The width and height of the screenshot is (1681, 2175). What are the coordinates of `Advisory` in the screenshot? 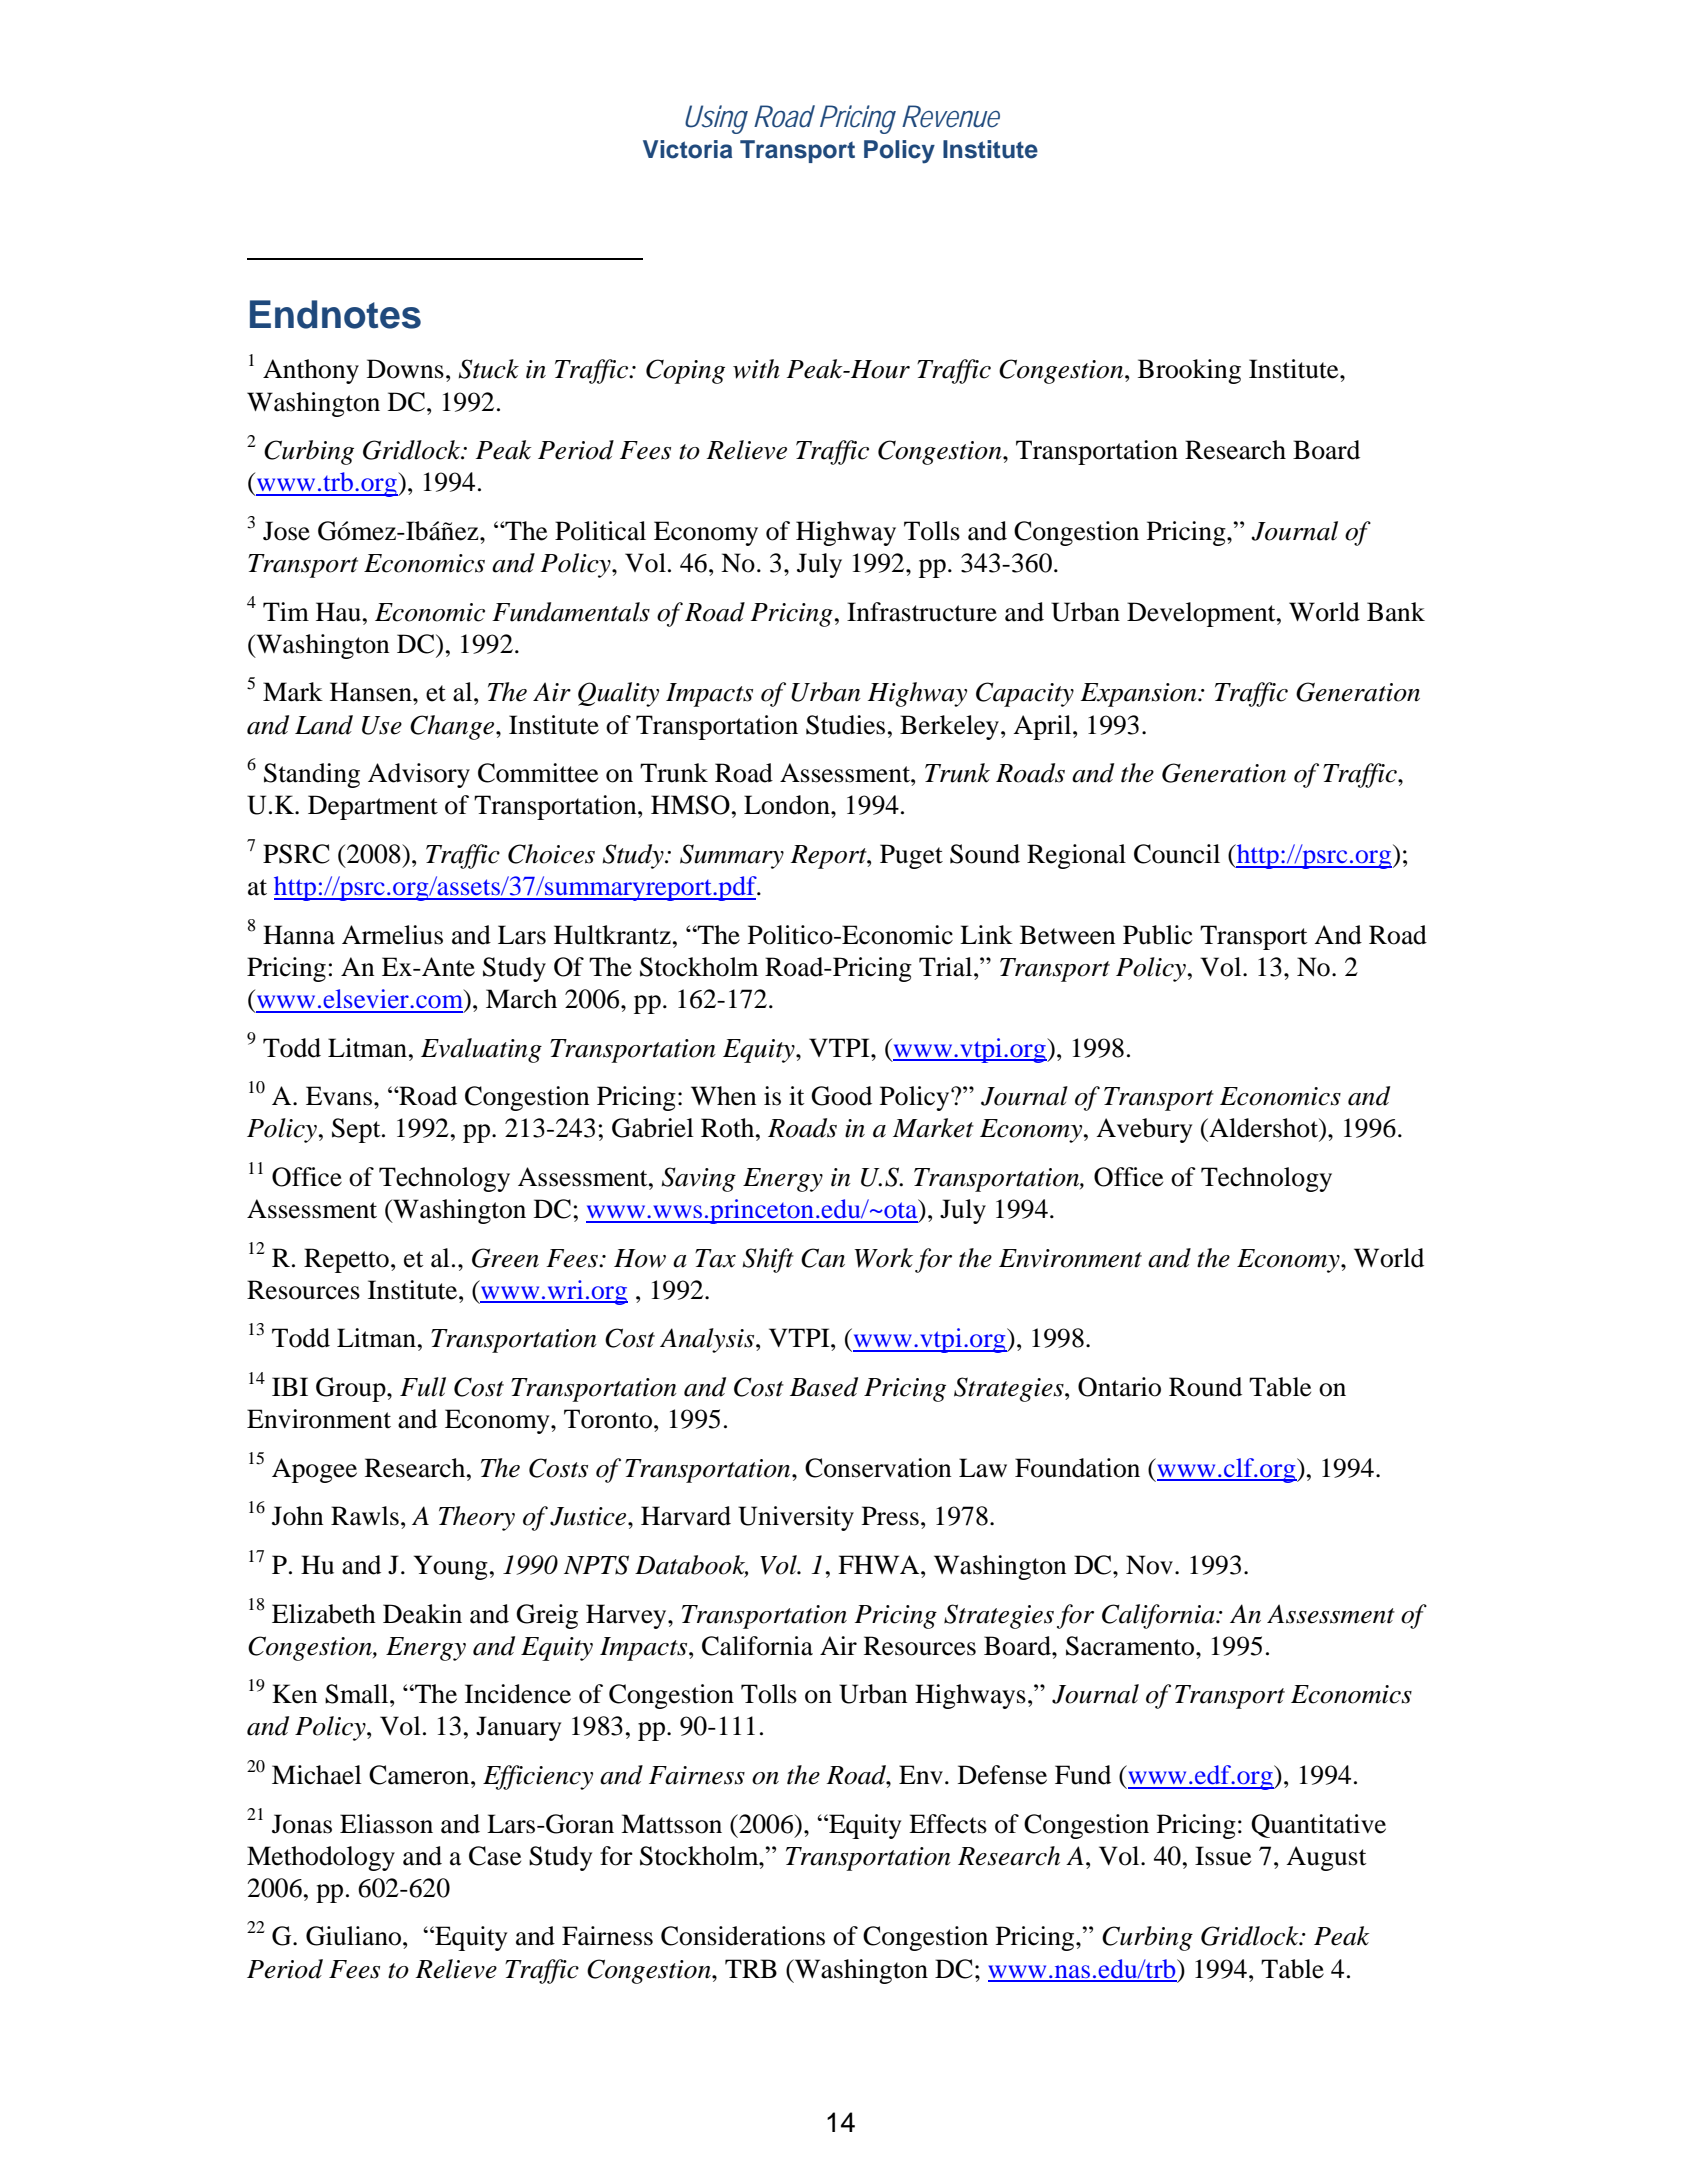 It's located at (419, 775).
